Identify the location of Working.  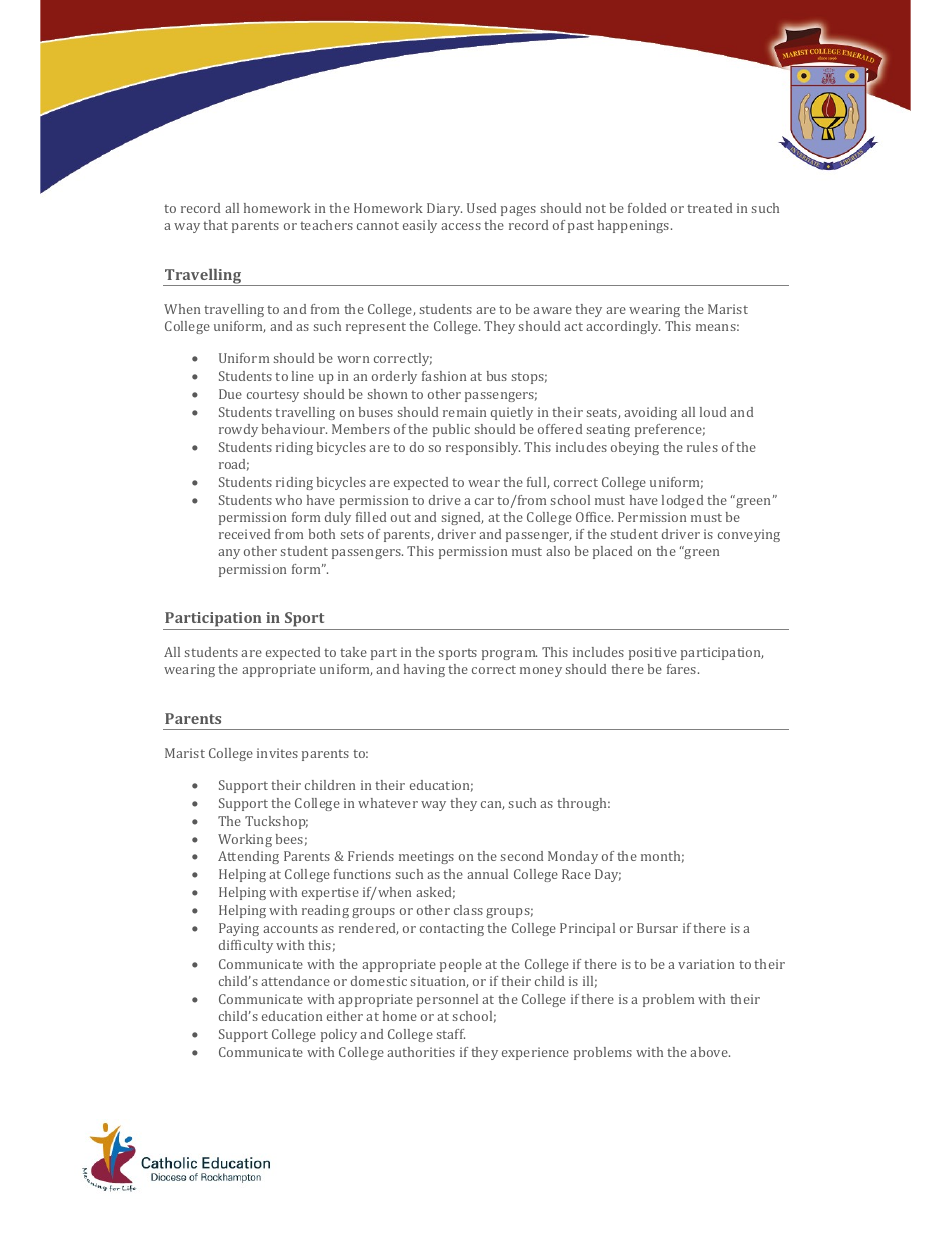
(245, 840).
